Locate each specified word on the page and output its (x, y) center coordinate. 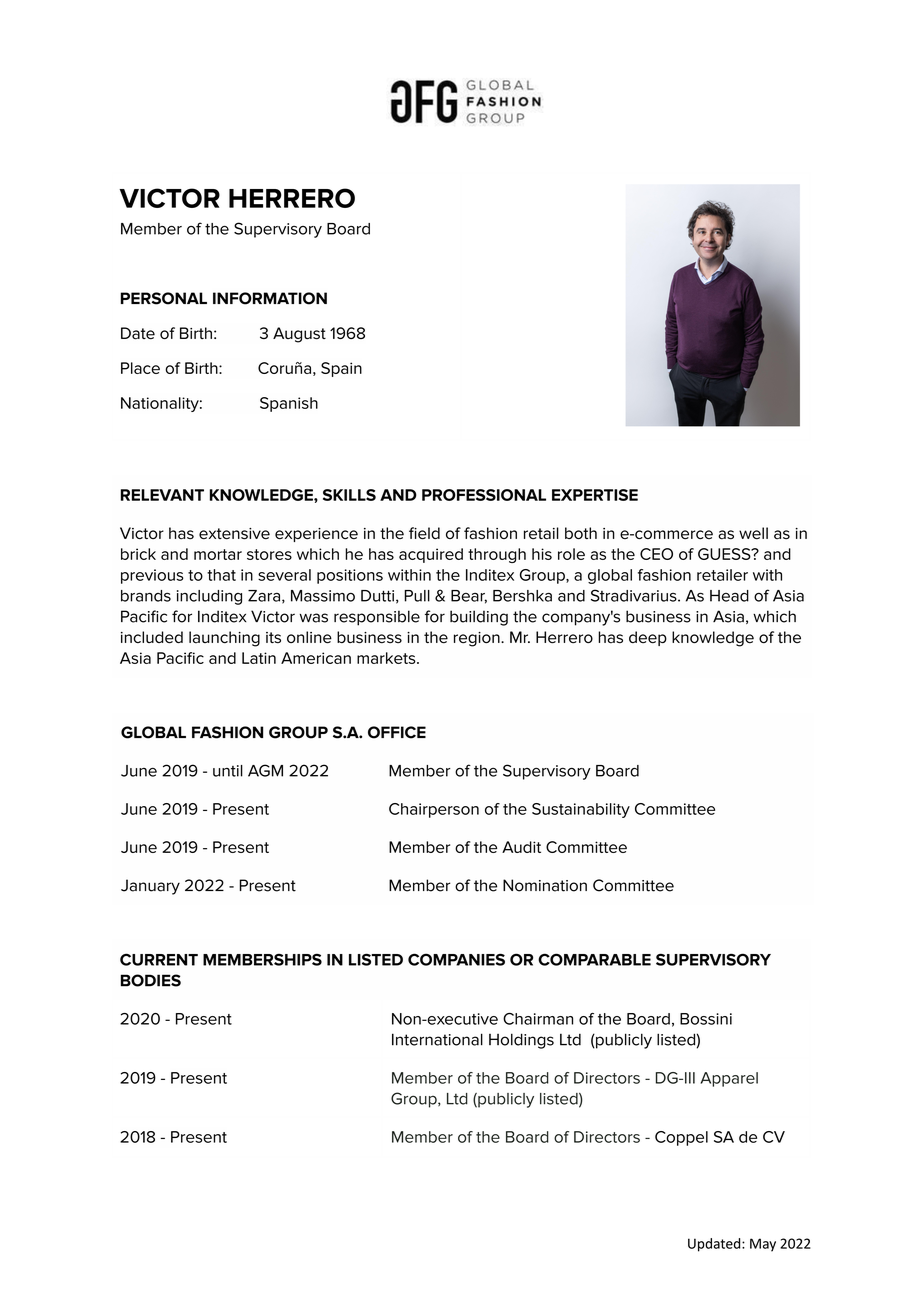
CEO (656, 554)
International (437, 1039)
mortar (218, 554)
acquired (431, 555)
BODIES (151, 980)
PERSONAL (164, 298)
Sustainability (581, 810)
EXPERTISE (595, 495)
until (228, 771)
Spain (341, 369)
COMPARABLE (594, 959)
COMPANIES (456, 959)
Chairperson (434, 810)
